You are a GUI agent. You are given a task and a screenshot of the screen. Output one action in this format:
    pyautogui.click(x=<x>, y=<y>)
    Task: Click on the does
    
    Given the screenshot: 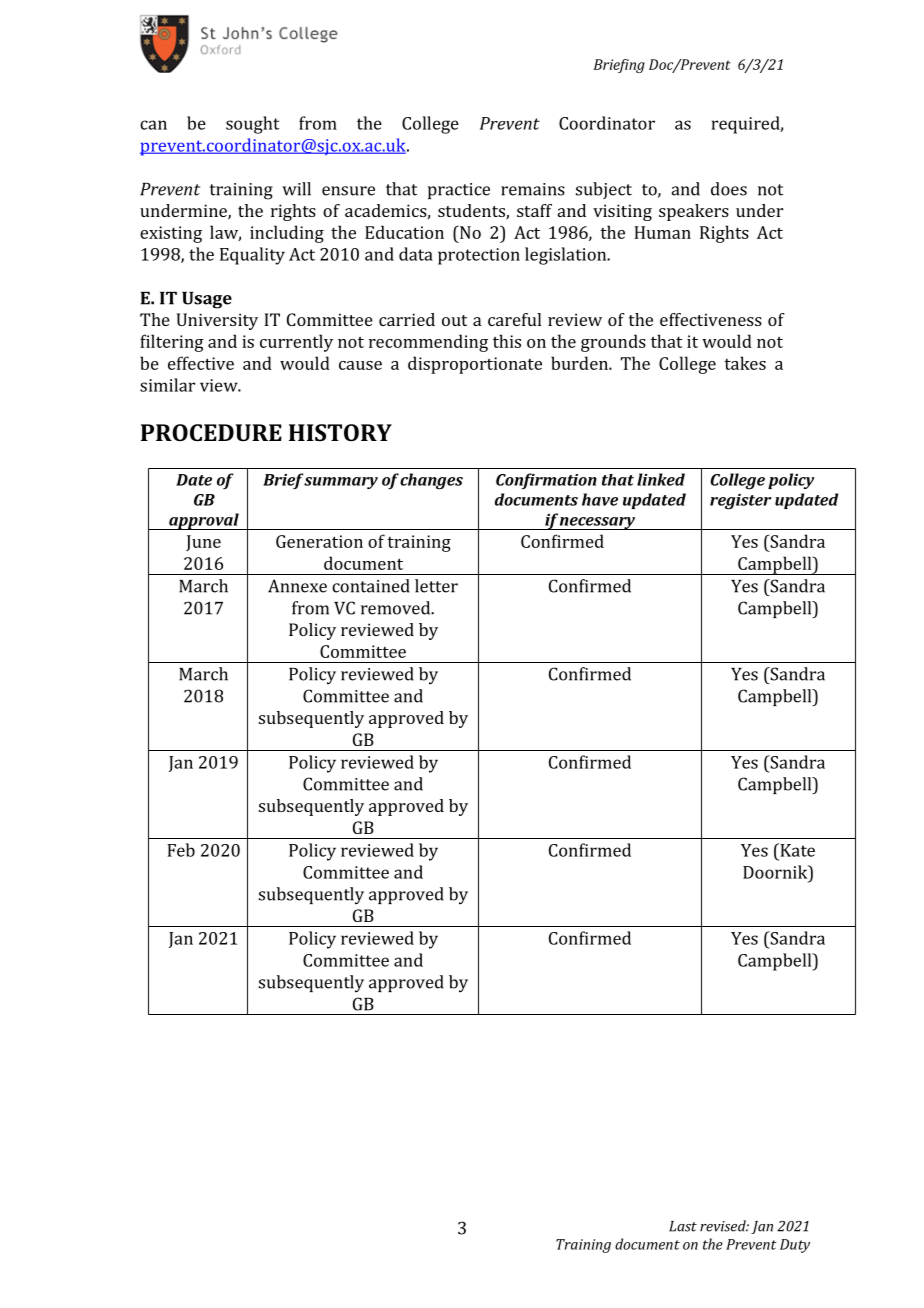 What is the action you would take?
    pyautogui.click(x=729, y=189)
